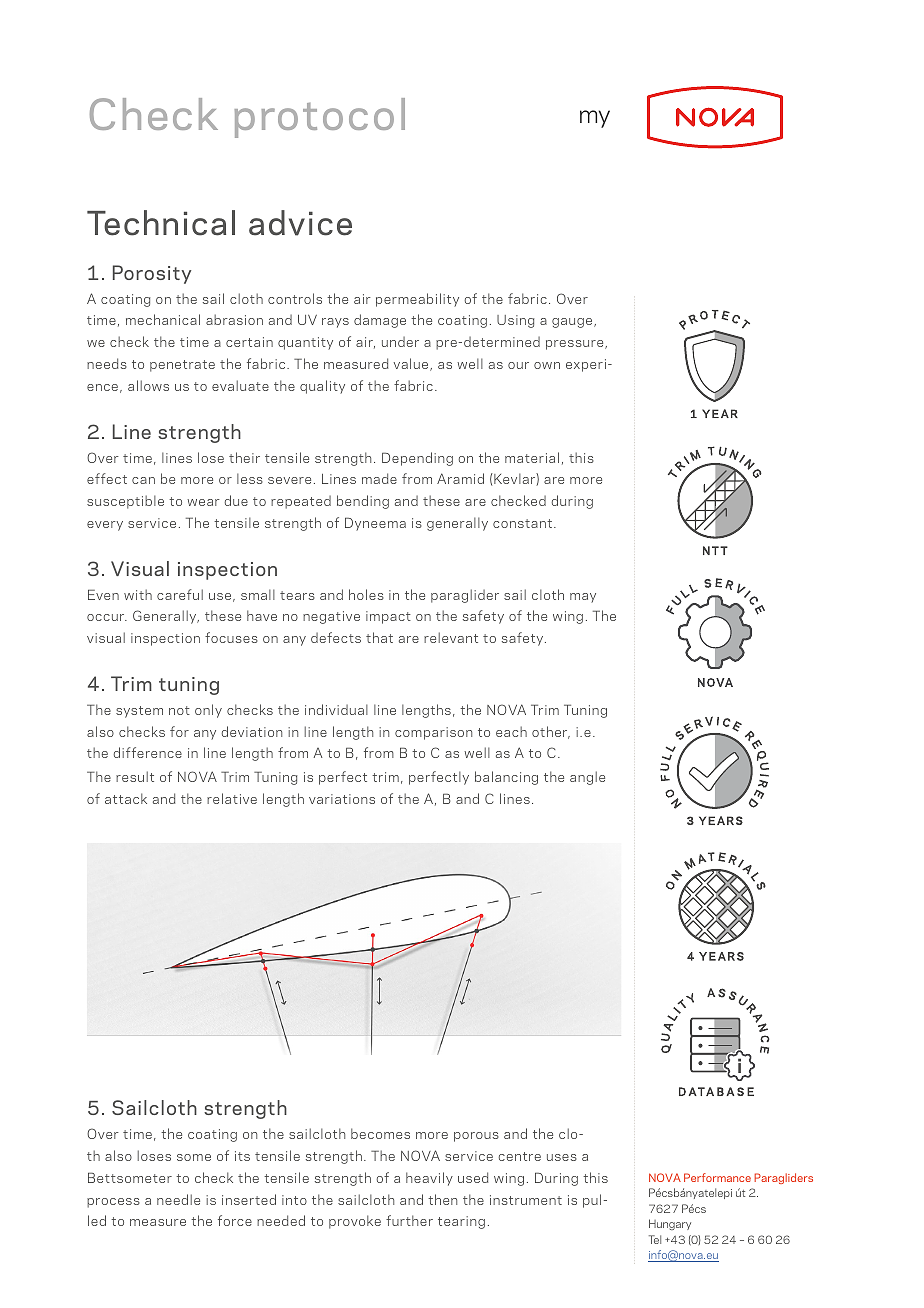 The height and width of the screenshot is (1308, 924). What do you see at coordinates (320, 118) in the screenshot?
I see `protocol` at bounding box center [320, 118].
